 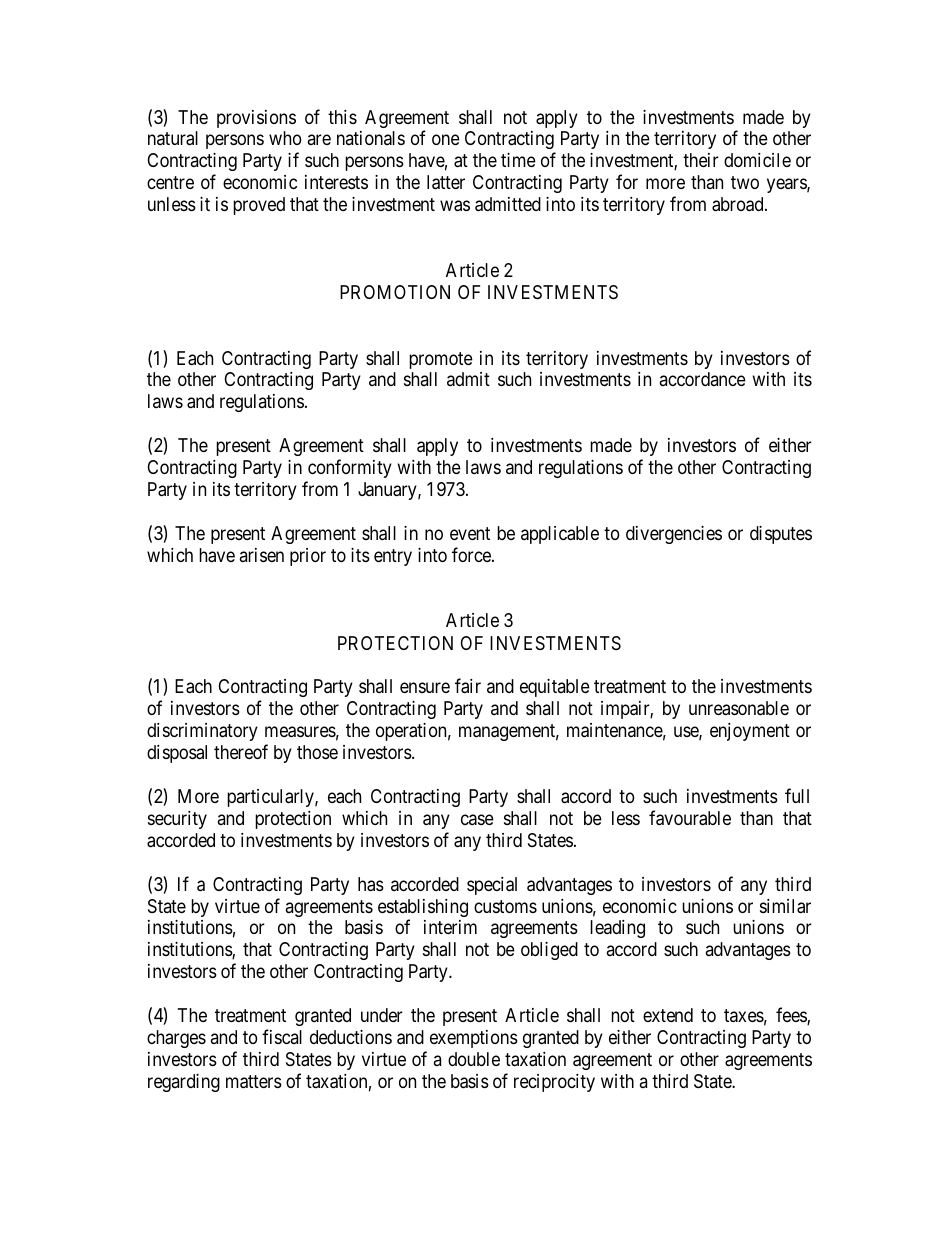 What do you see at coordinates (474, 1059) in the document?
I see `double` at bounding box center [474, 1059].
